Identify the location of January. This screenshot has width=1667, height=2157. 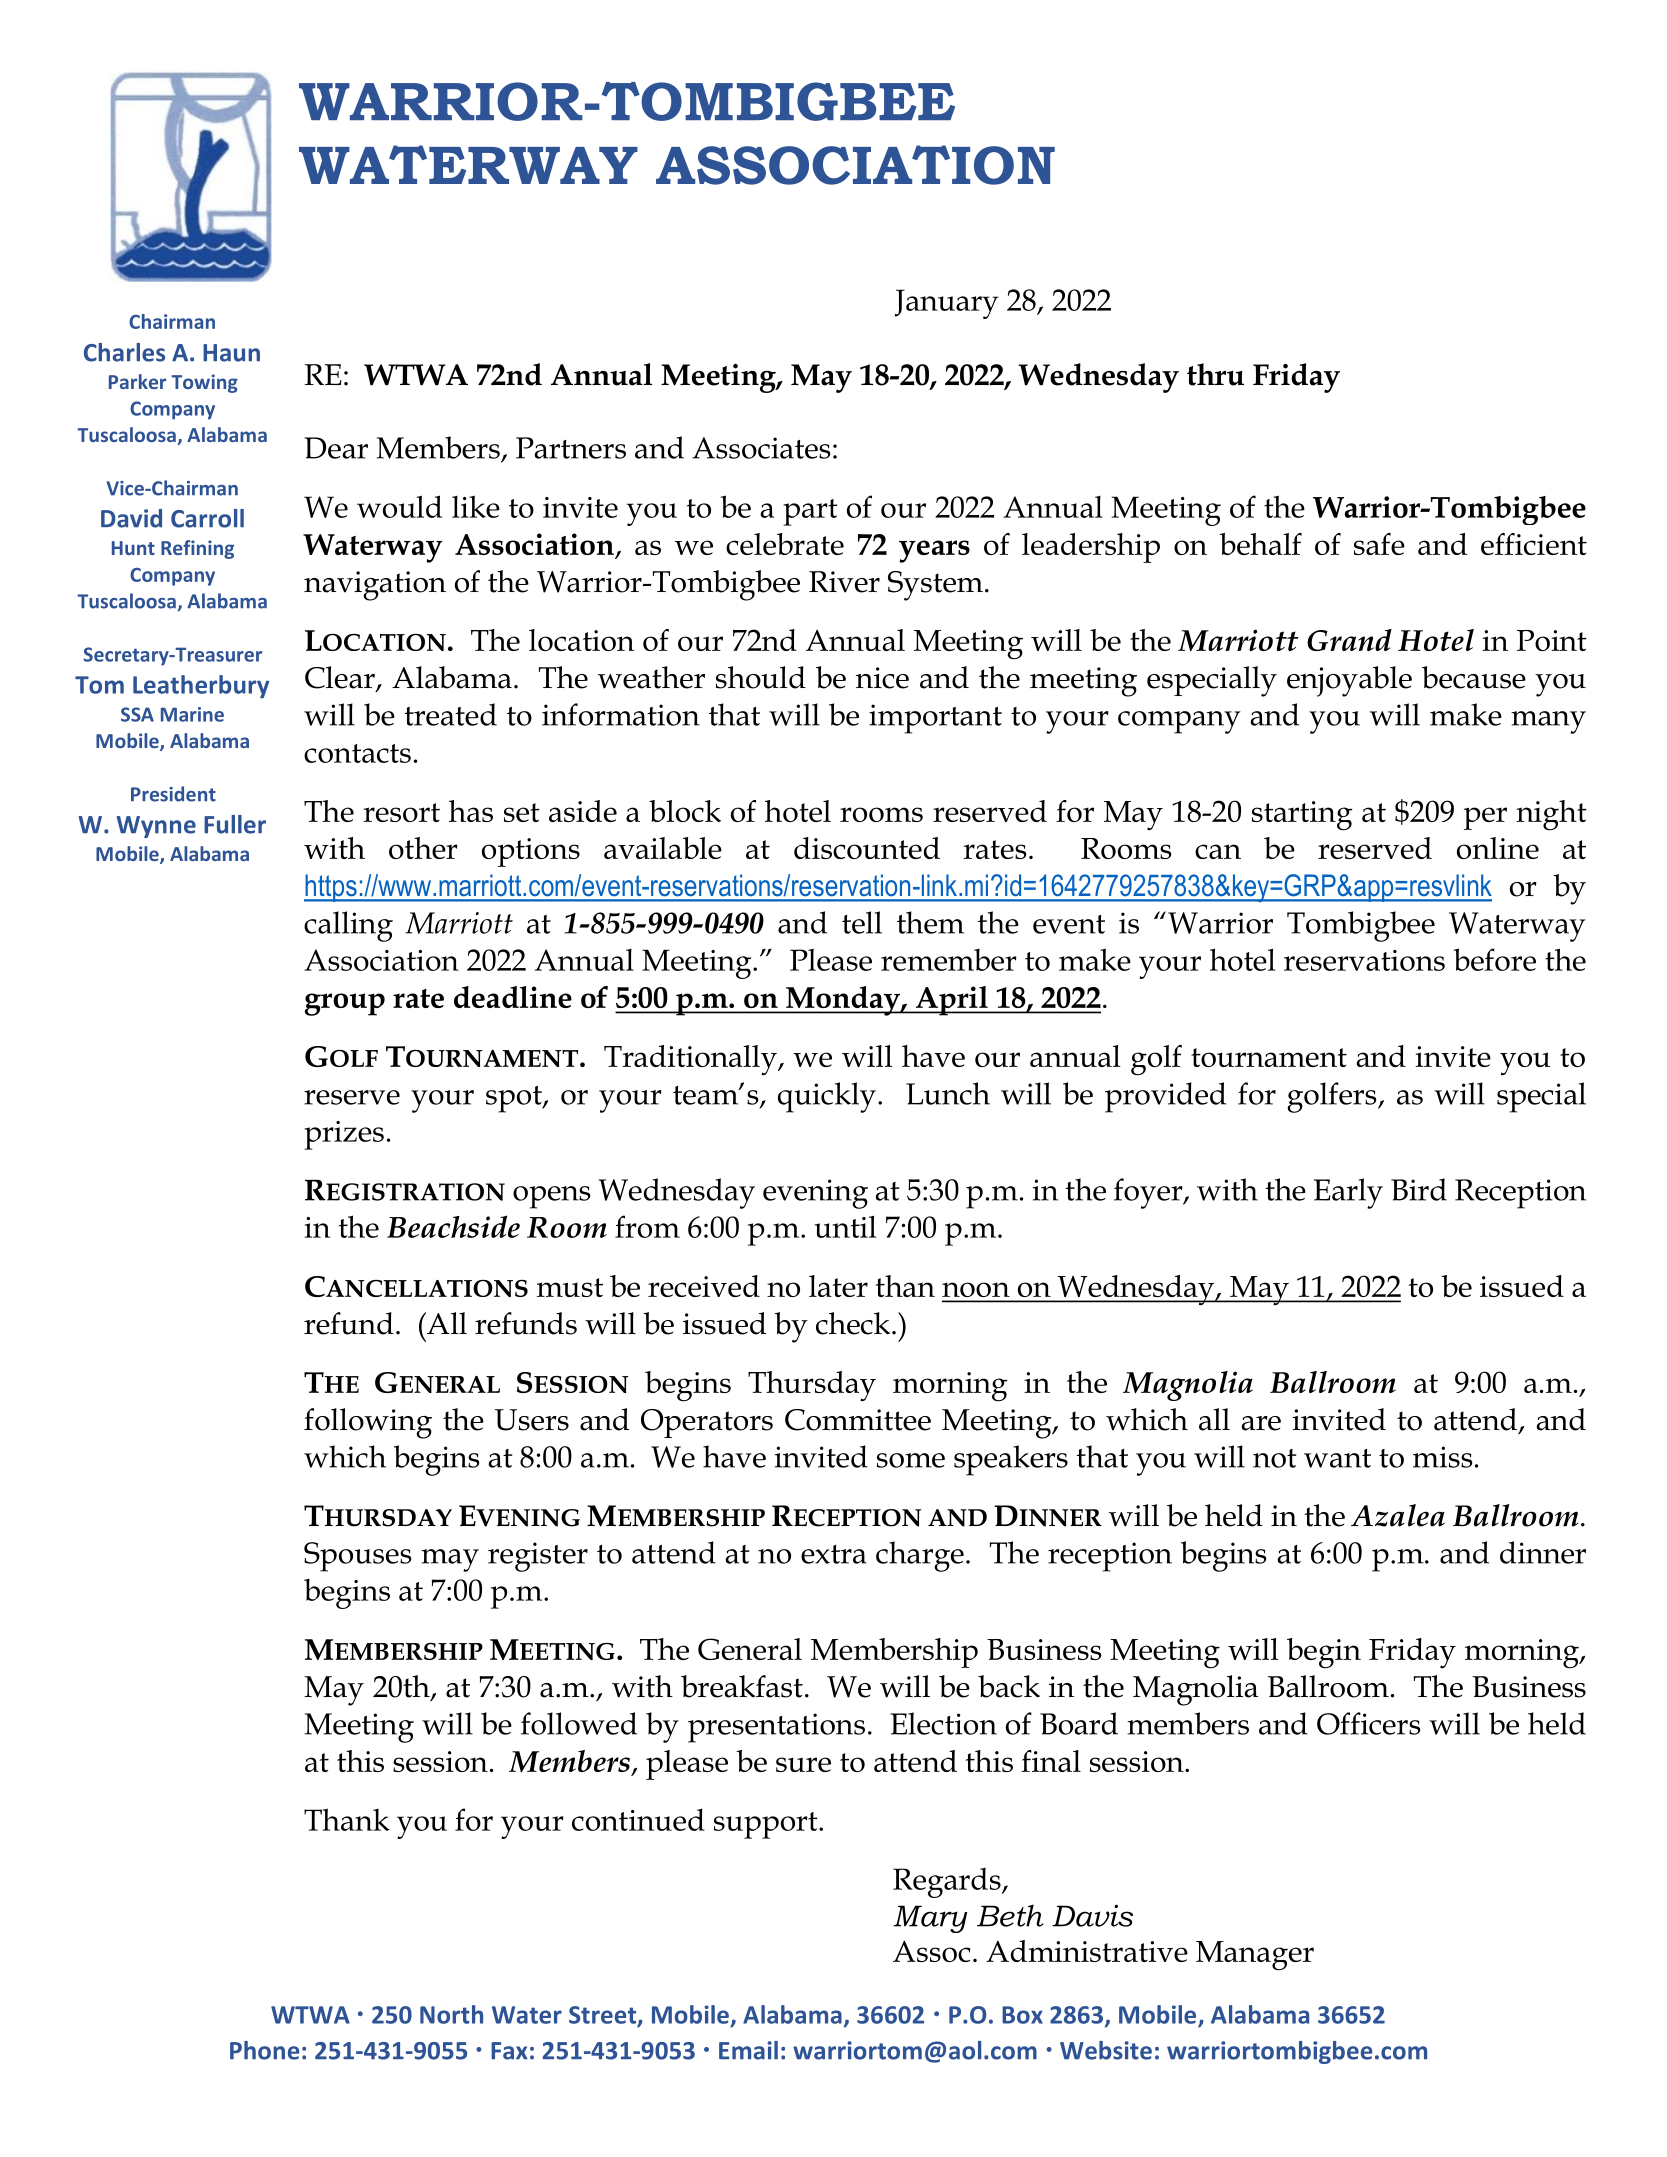
(946, 304).
